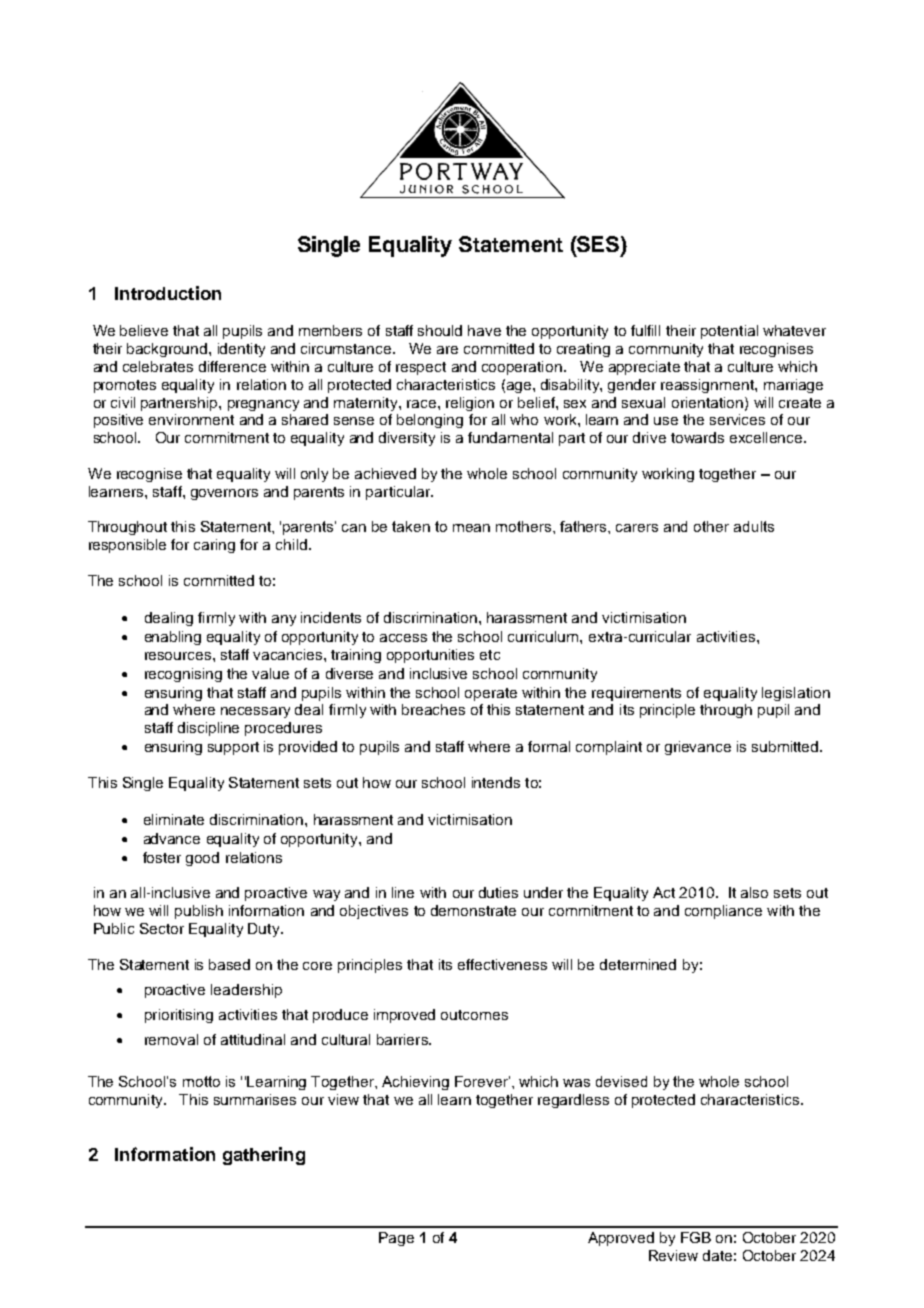 The height and width of the screenshot is (1308, 924). What do you see at coordinates (403, 638) in the screenshot?
I see `access` at bounding box center [403, 638].
